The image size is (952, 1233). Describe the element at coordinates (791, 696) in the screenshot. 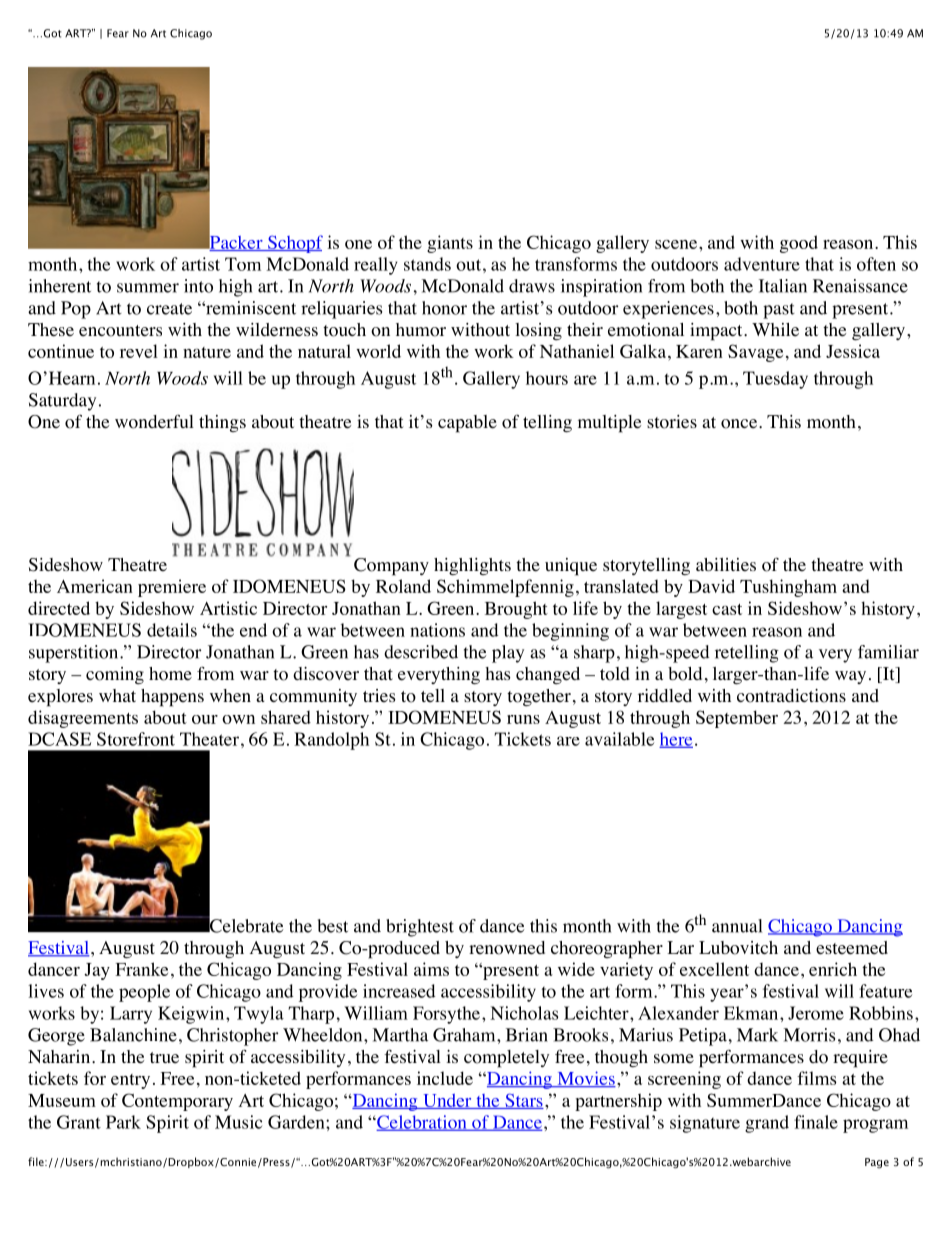

I see `contradictions` at that location.
